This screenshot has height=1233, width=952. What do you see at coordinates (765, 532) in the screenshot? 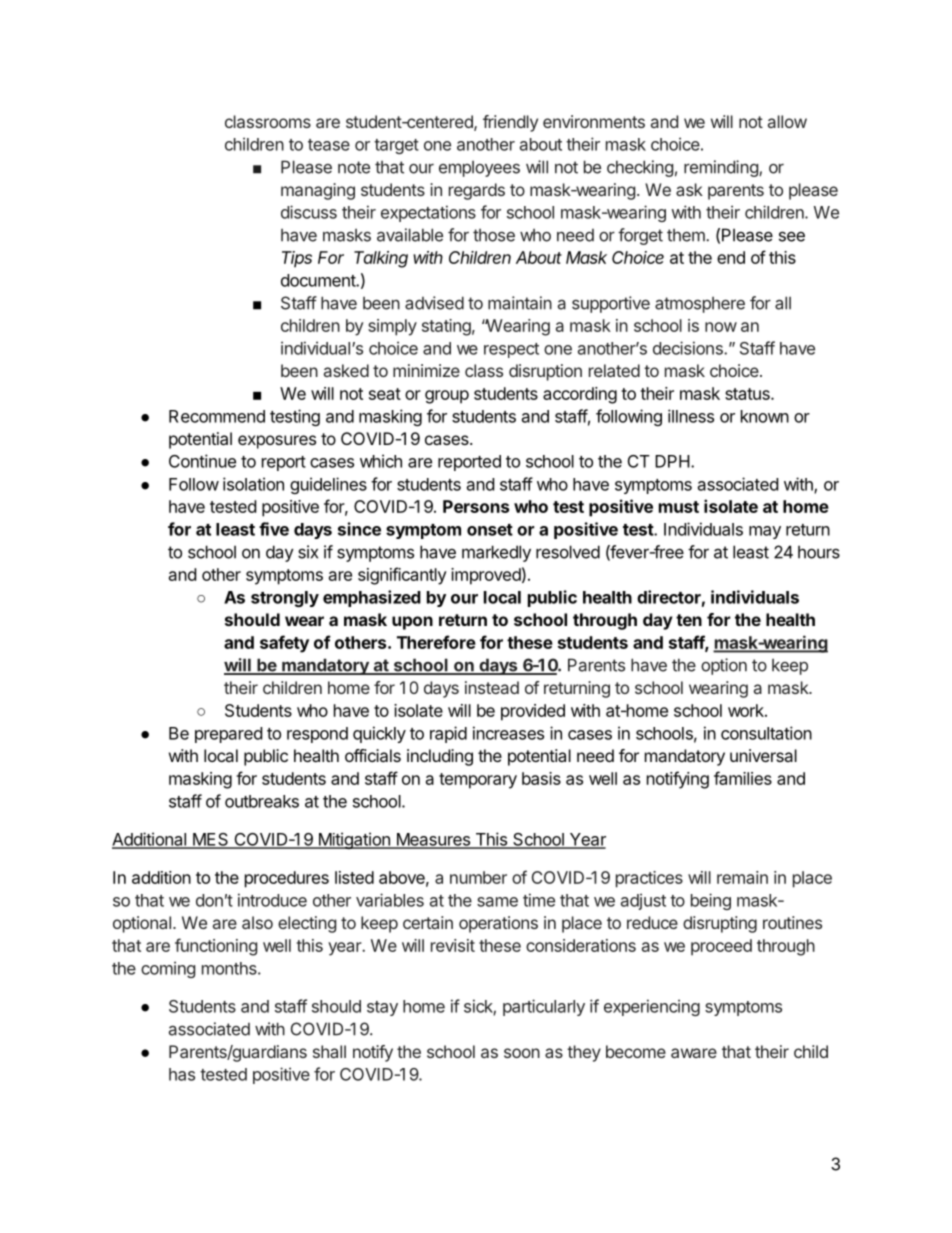
I see `may` at bounding box center [765, 532].
